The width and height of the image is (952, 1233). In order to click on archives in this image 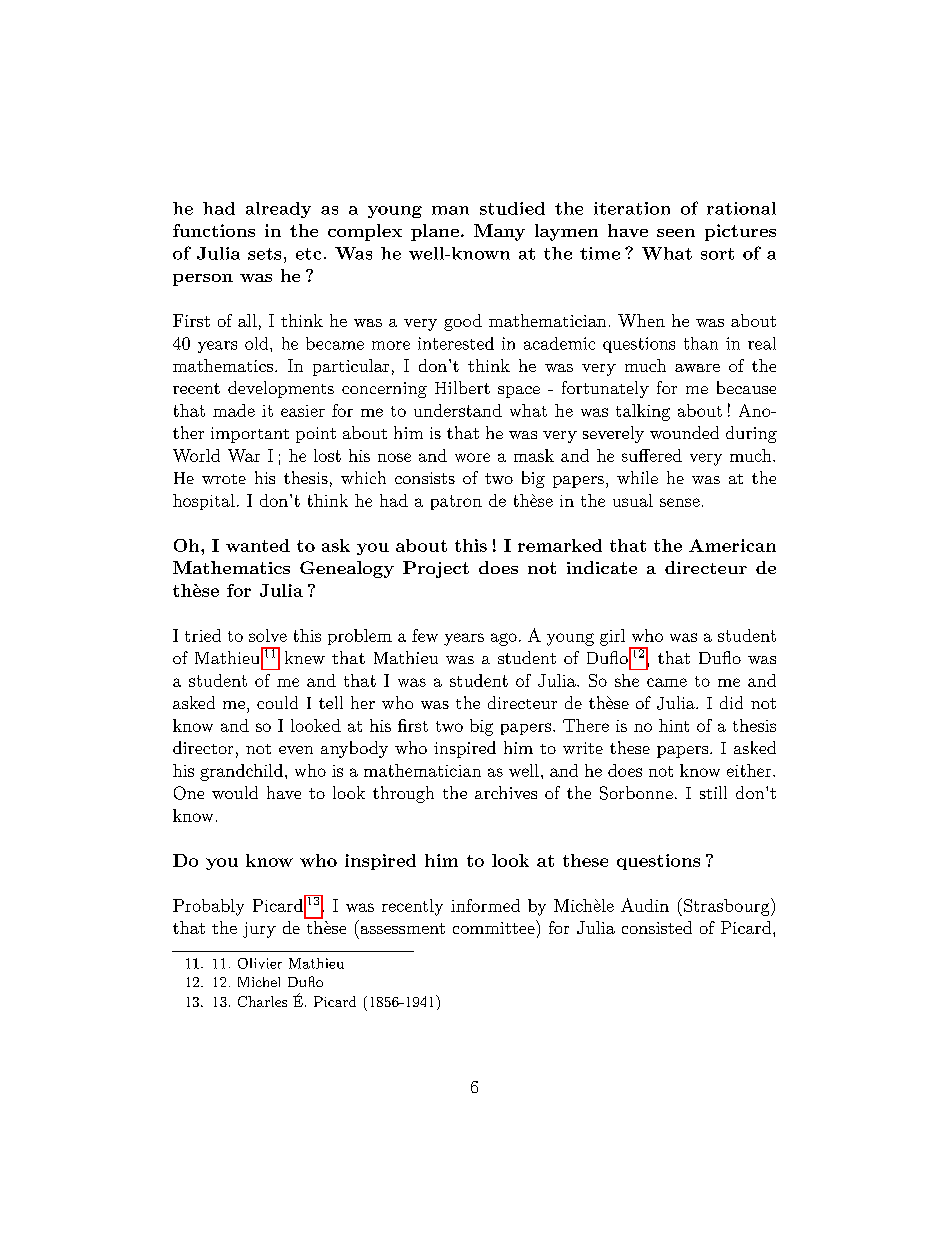, I will do `click(506, 792)`.
